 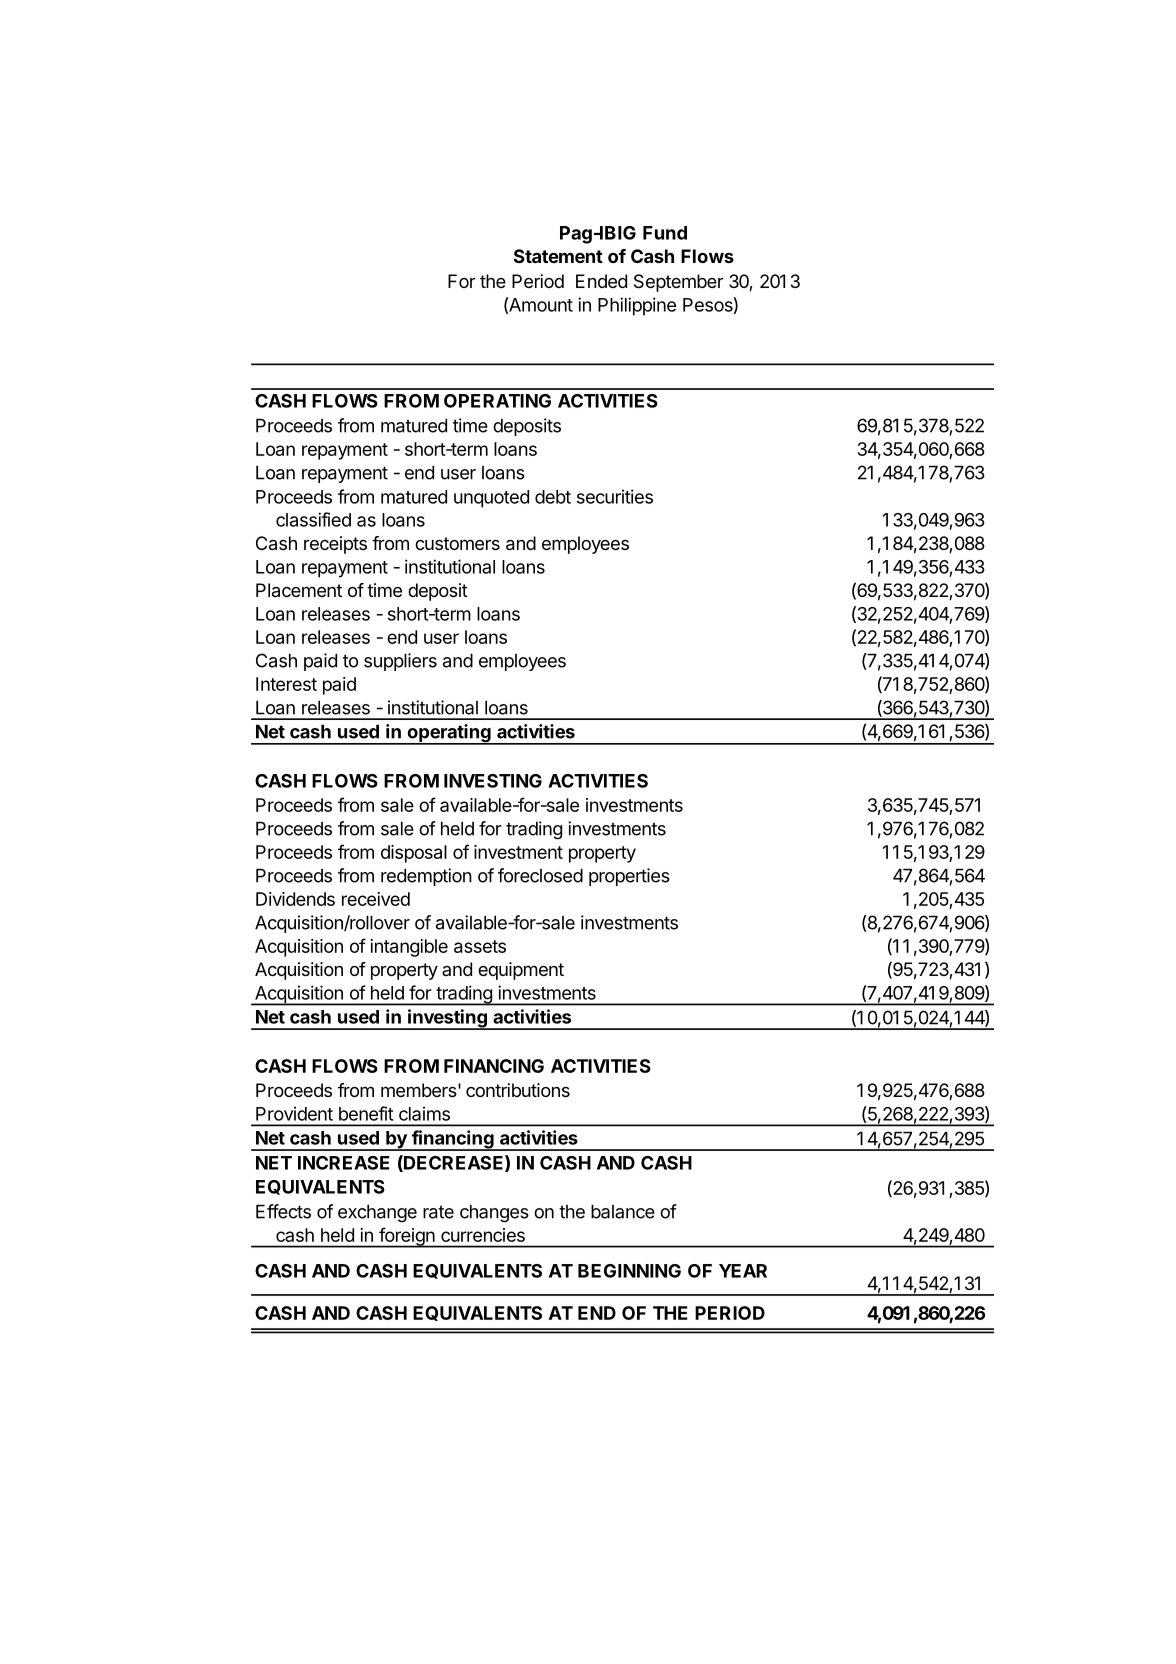 I want to click on Statement, so click(x=558, y=256).
